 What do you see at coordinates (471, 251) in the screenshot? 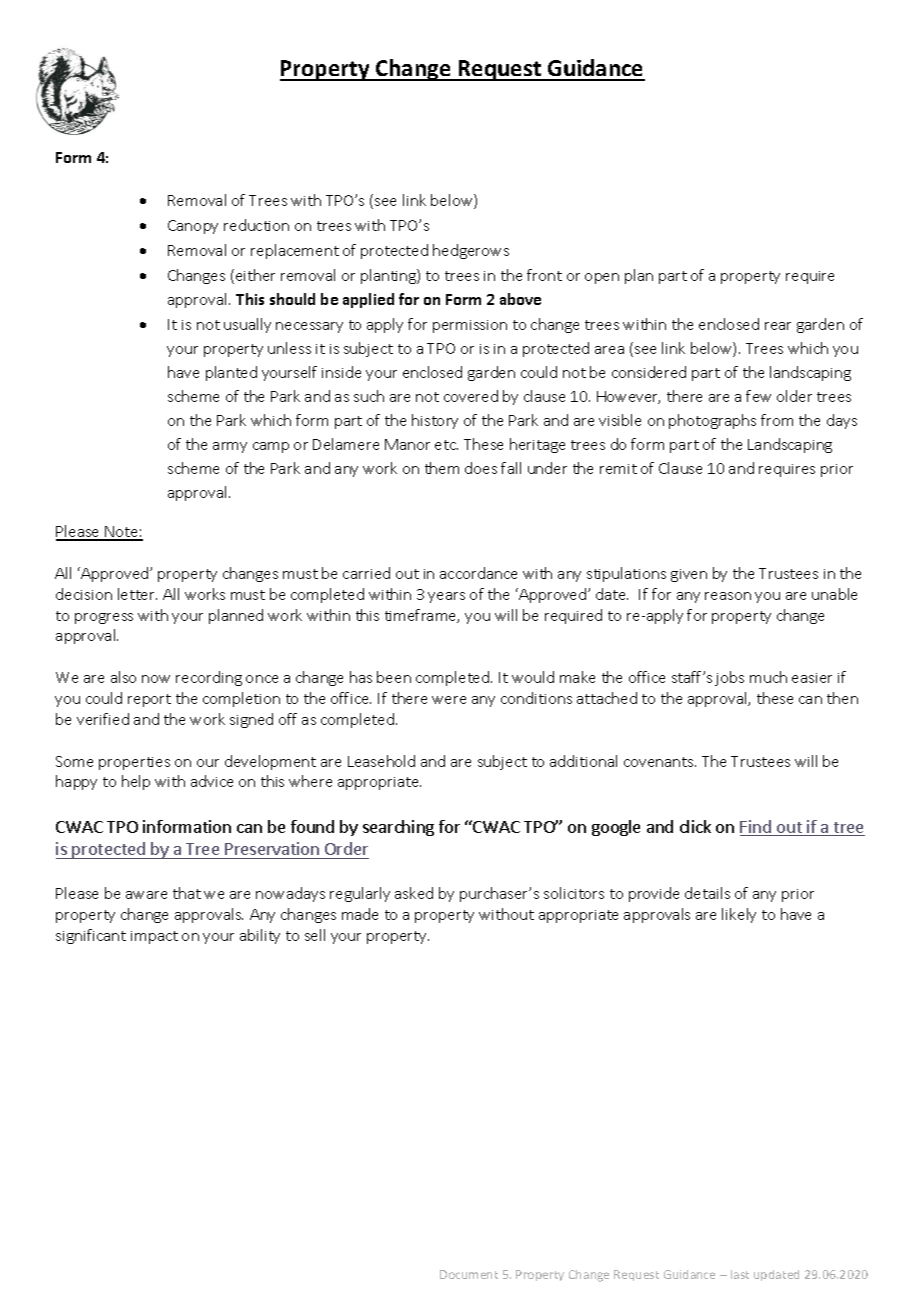
I see `hedgerows` at bounding box center [471, 251].
